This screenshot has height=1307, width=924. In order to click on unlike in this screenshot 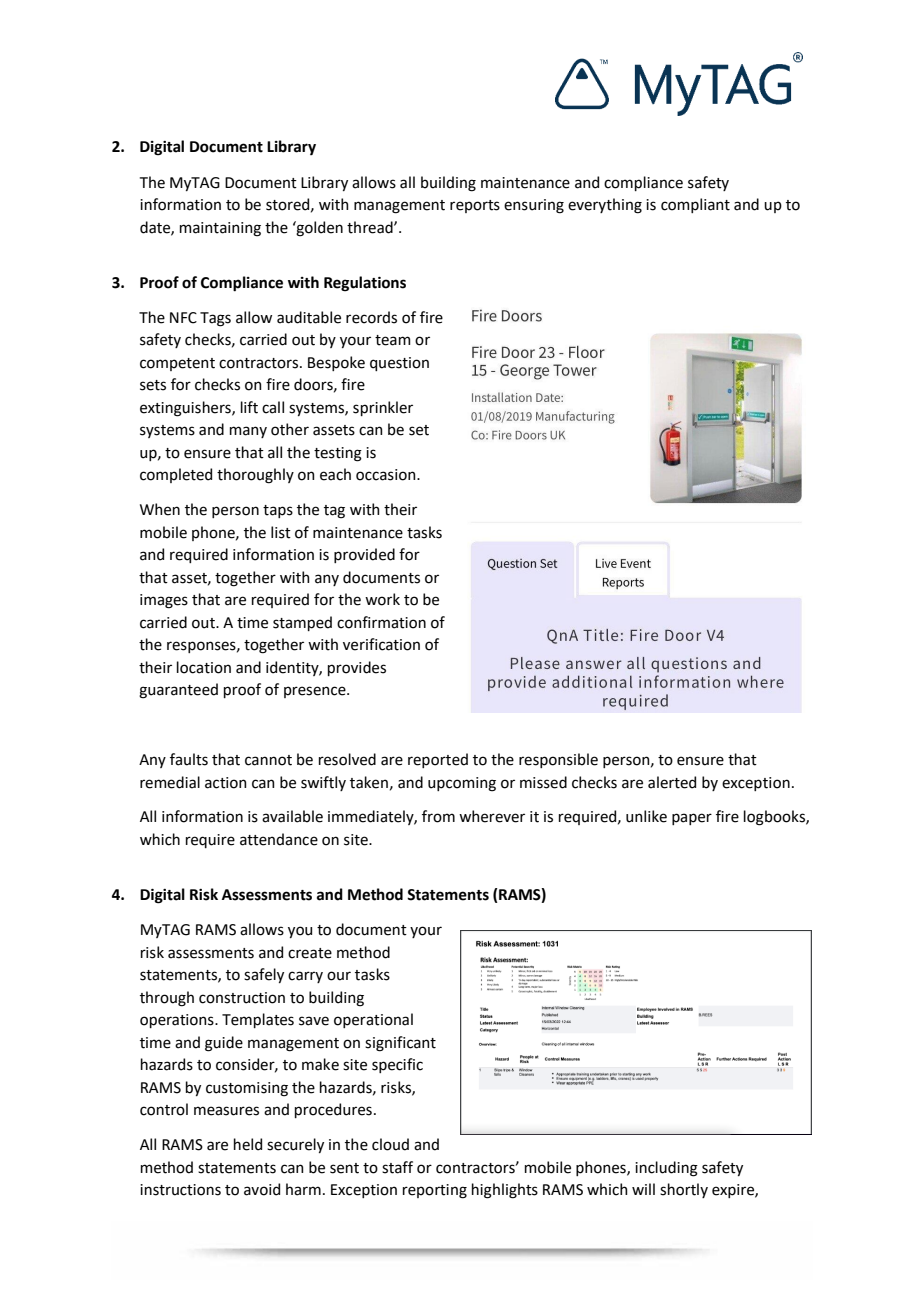, I will do `click(646, 816)`.
